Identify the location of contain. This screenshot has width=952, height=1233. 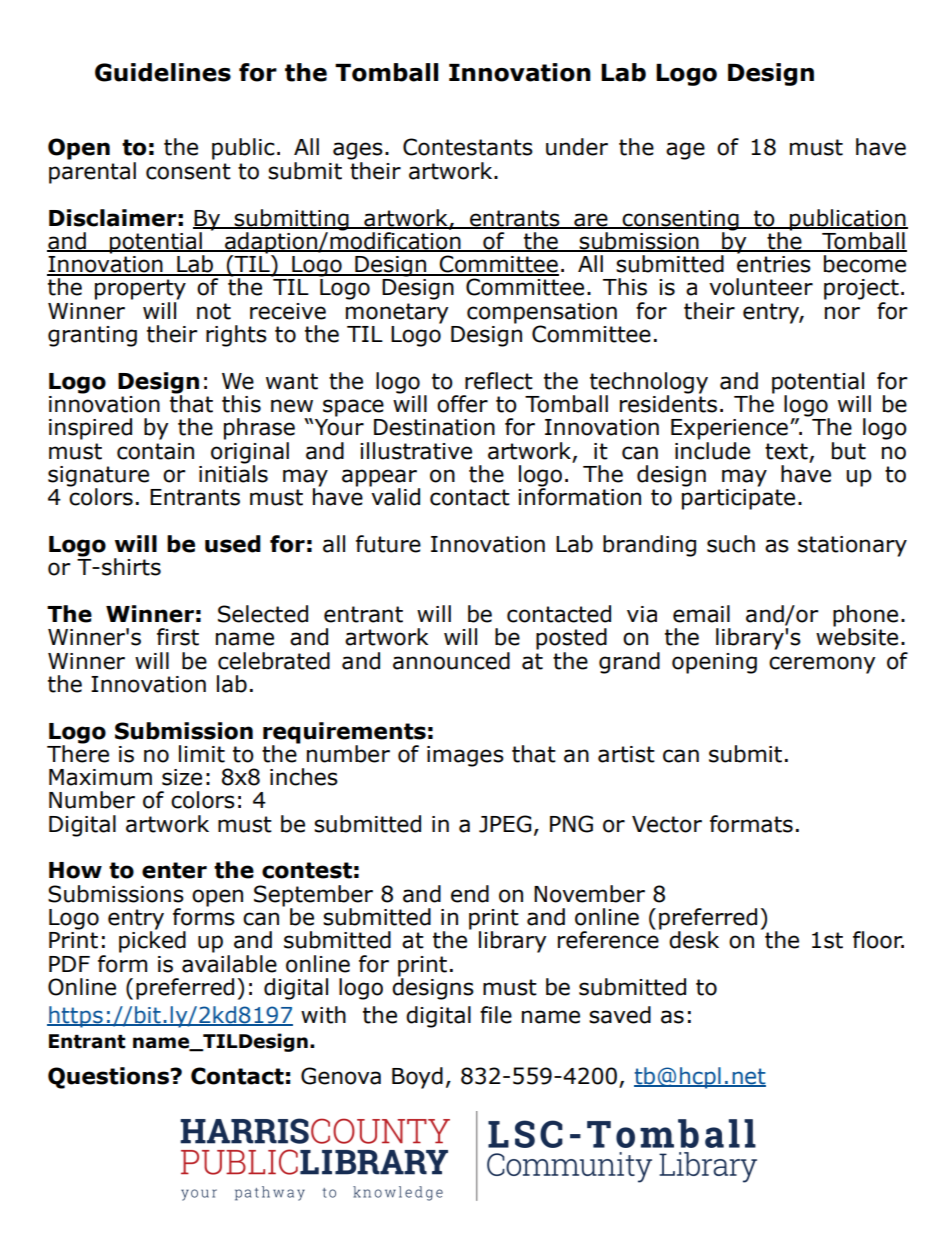
(155, 451).
